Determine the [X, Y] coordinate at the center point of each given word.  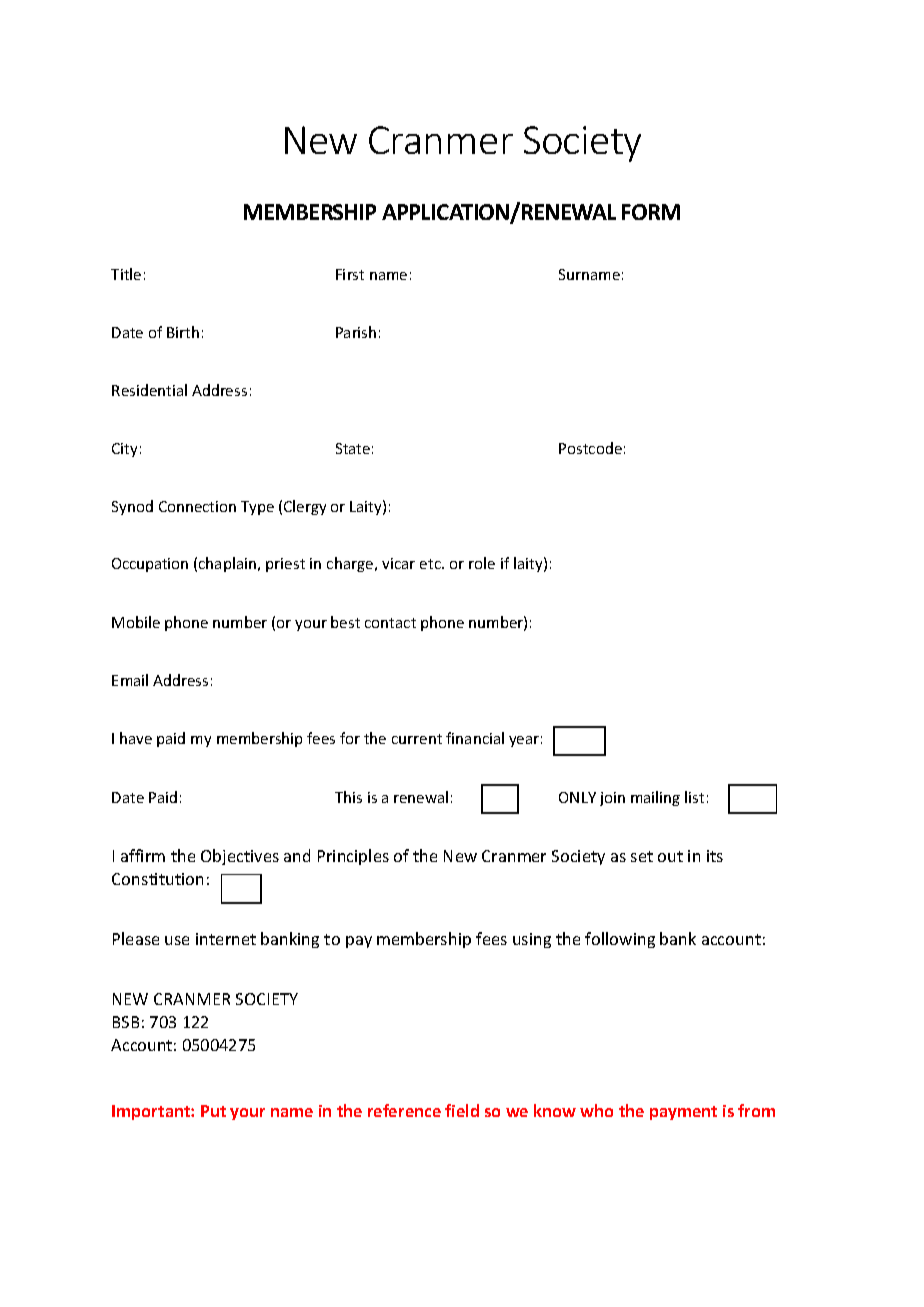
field [462, 1110]
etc [431, 564]
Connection [197, 506]
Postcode [590, 448]
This [348, 797]
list [694, 797]
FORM [651, 212]
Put [213, 1111]
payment [683, 1113]
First [350, 274]
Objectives [240, 857]
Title [126, 274]
